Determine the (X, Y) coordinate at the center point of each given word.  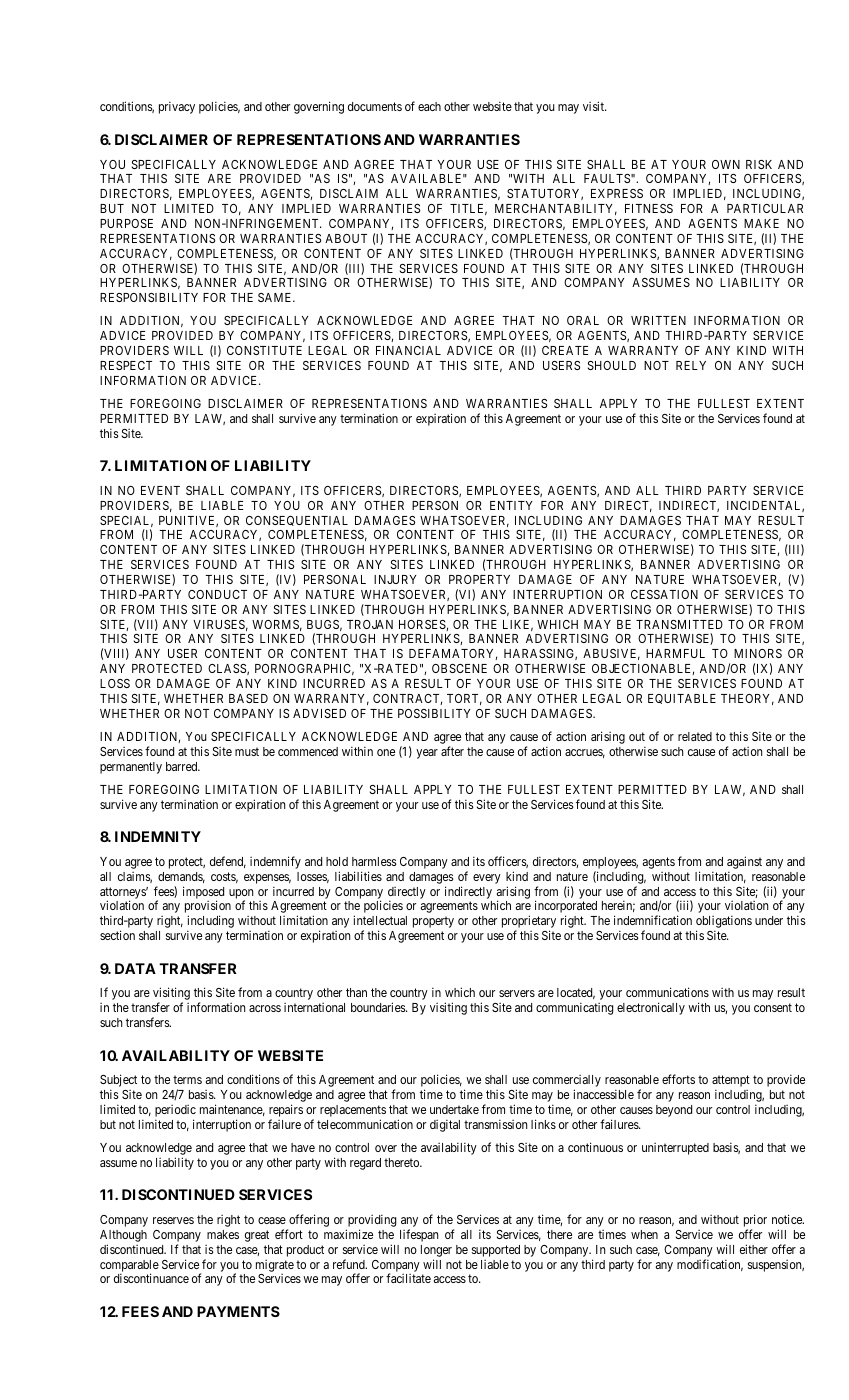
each (429, 106)
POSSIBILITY (434, 713)
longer (436, 1251)
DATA (135, 968)
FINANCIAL (408, 350)
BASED (248, 698)
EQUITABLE (682, 699)
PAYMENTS (238, 1311)
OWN (726, 164)
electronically (651, 1008)
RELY (691, 365)
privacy (177, 107)
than (356, 992)
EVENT (160, 490)
